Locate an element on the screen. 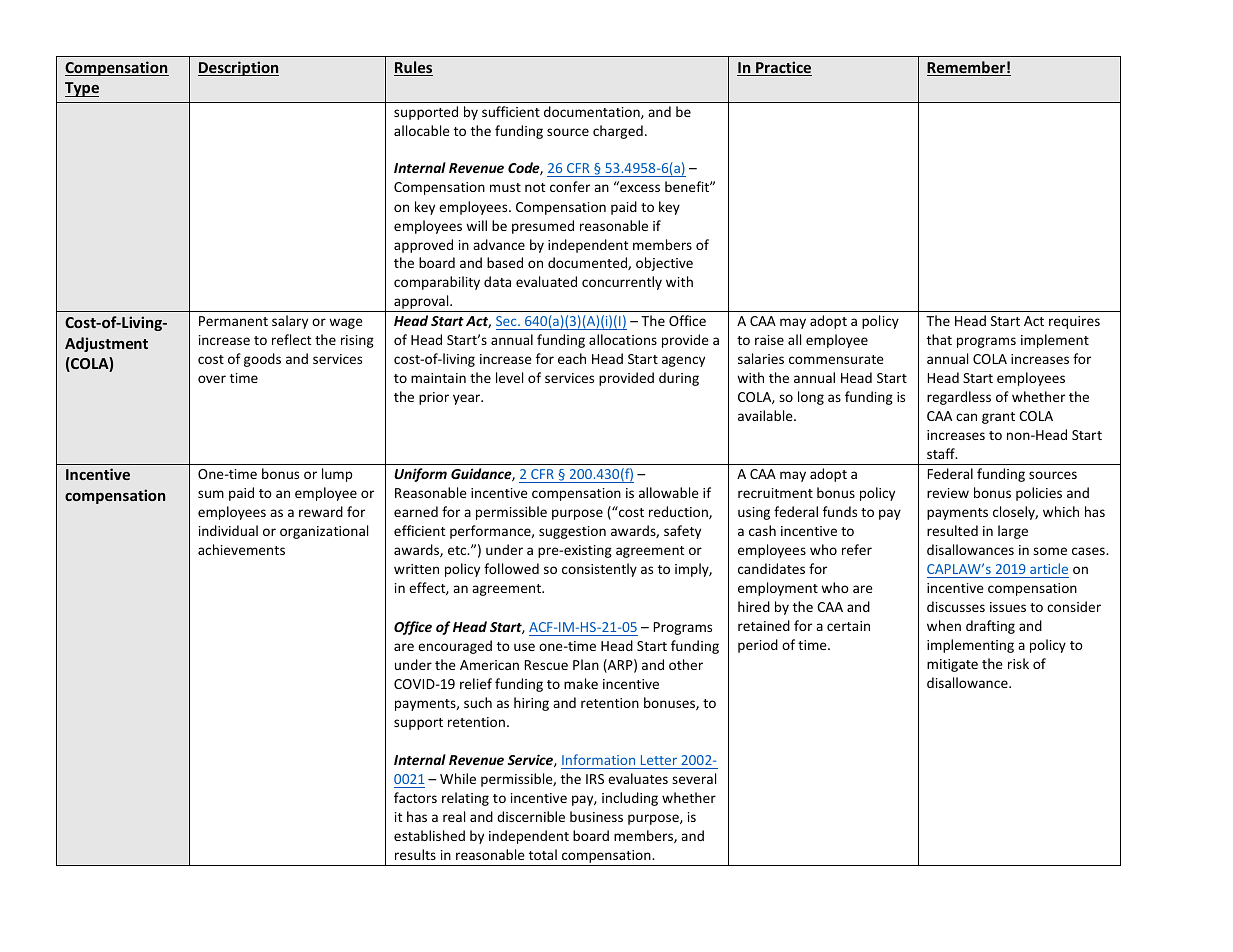 The height and width of the screenshot is (952, 1233). business is located at coordinates (596, 816).
